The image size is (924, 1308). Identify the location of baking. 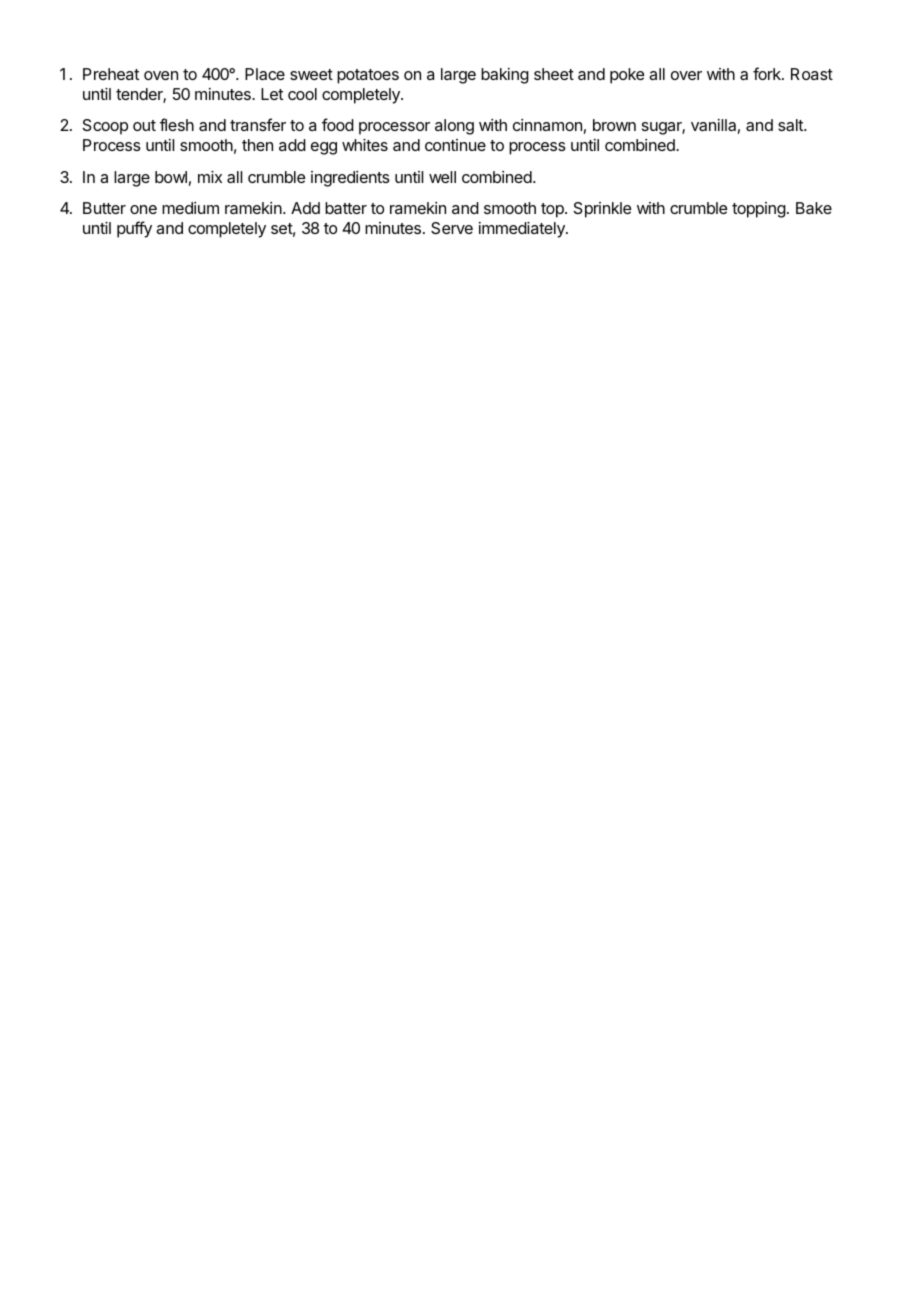
(505, 76).
